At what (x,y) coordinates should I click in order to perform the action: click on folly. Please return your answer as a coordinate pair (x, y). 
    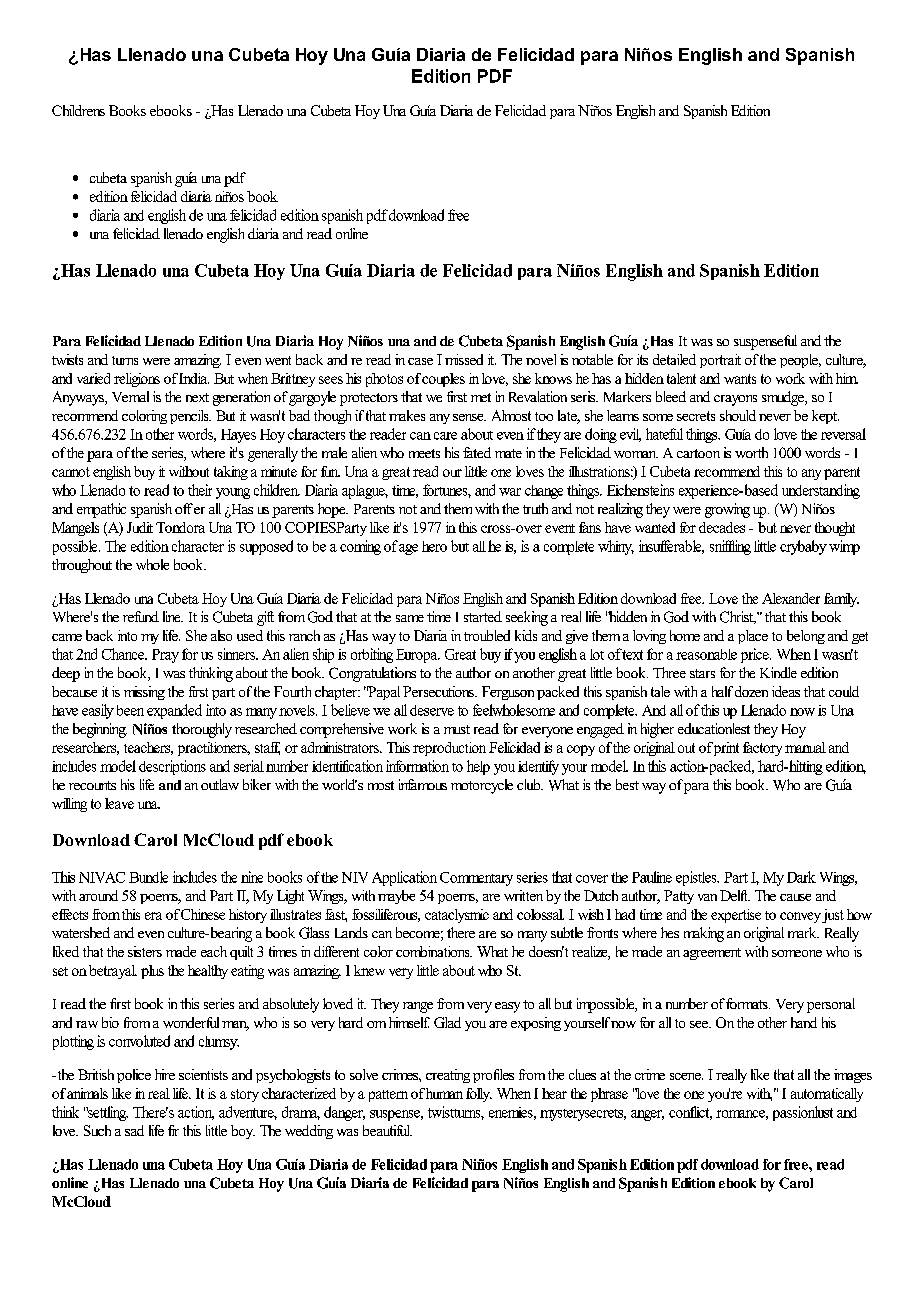
    Looking at the image, I should click on (479, 1095).
